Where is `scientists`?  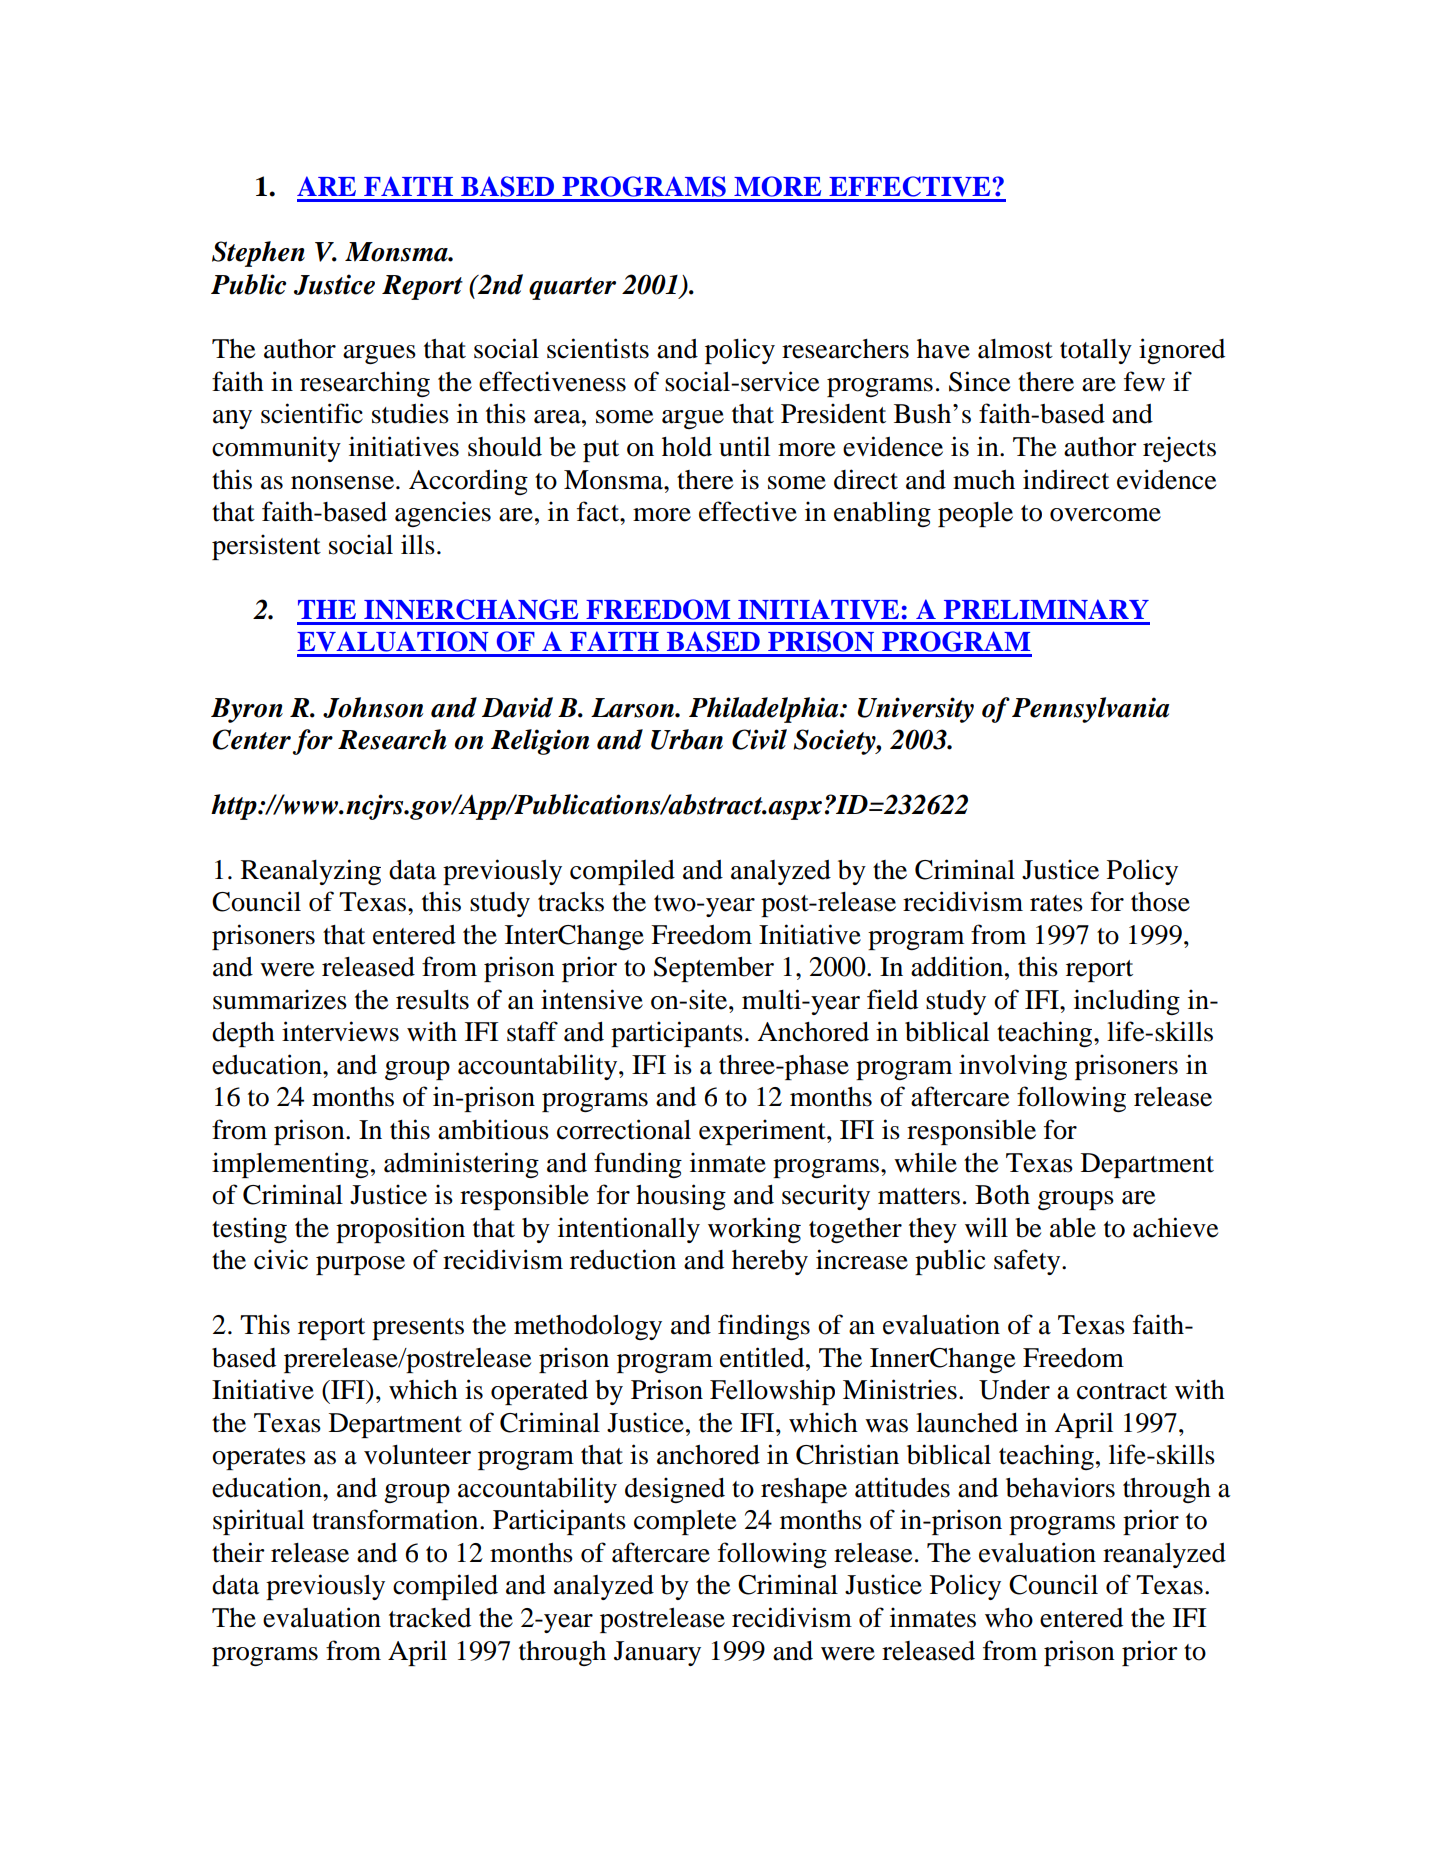
scientists is located at coordinates (598, 348).
